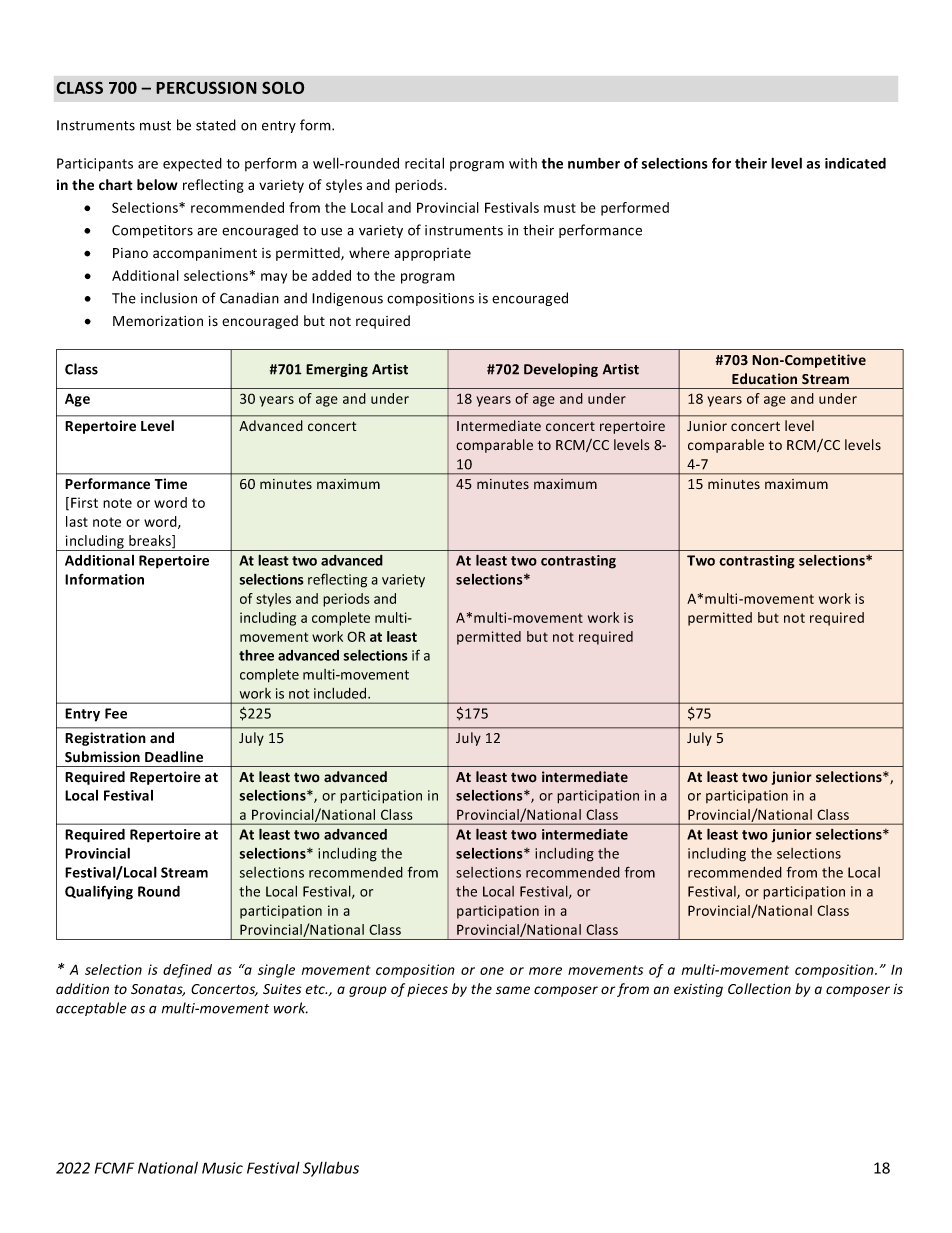 The height and width of the screenshot is (1233, 952). Describe the element at coordinates (698, 990) in the screenshot. I see `existing` at that location.
